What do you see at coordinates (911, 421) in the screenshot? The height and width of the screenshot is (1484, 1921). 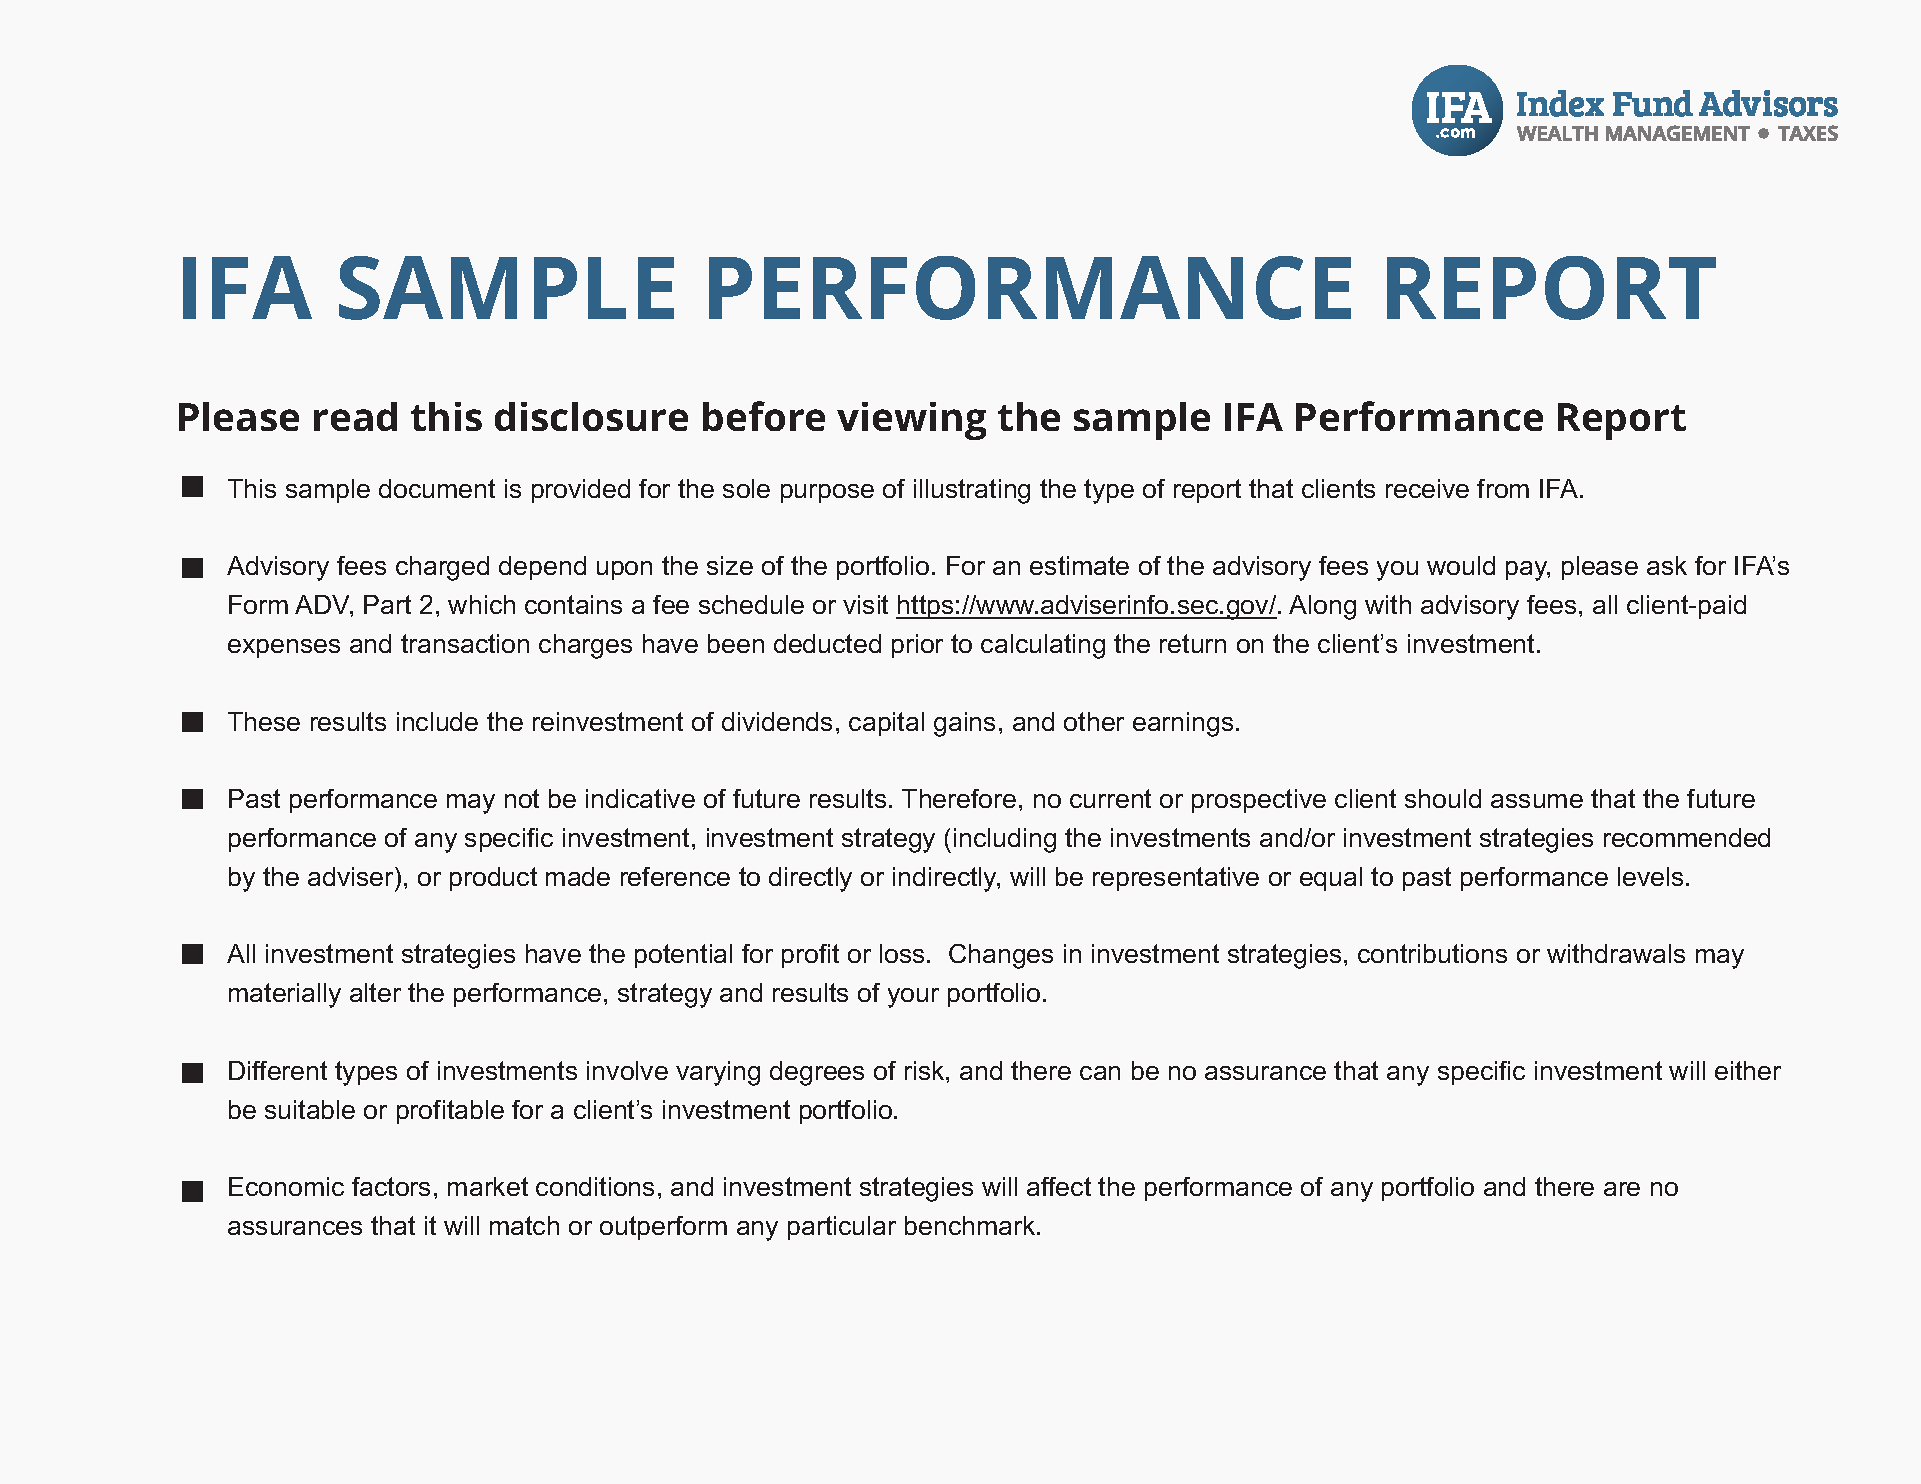 I see `viewing` at bounding box center [911, 421].
